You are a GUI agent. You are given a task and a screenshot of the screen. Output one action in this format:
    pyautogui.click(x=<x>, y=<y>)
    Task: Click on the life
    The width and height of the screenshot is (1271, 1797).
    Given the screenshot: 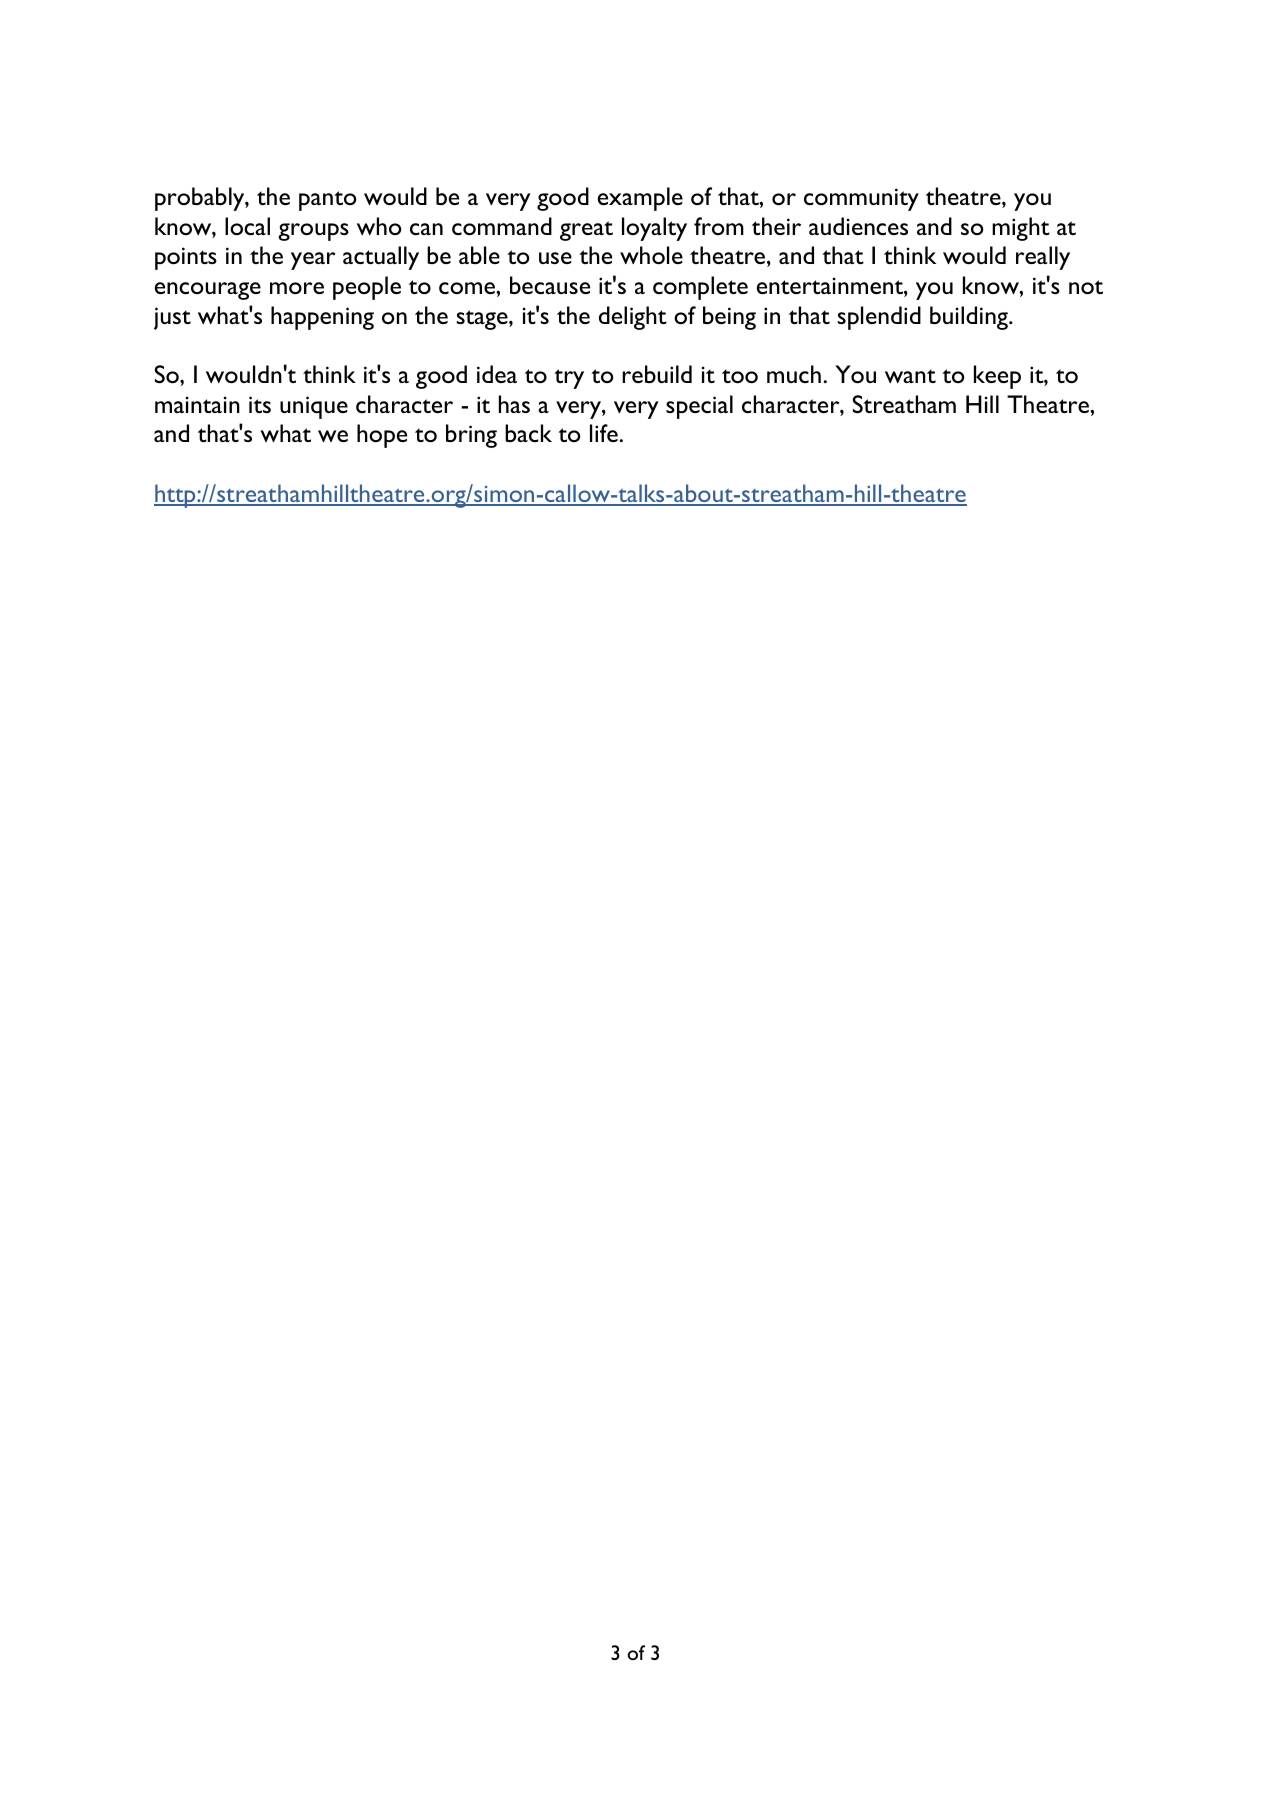 What is the action you would take?
    pyautogui.click(x=604, y=433)
